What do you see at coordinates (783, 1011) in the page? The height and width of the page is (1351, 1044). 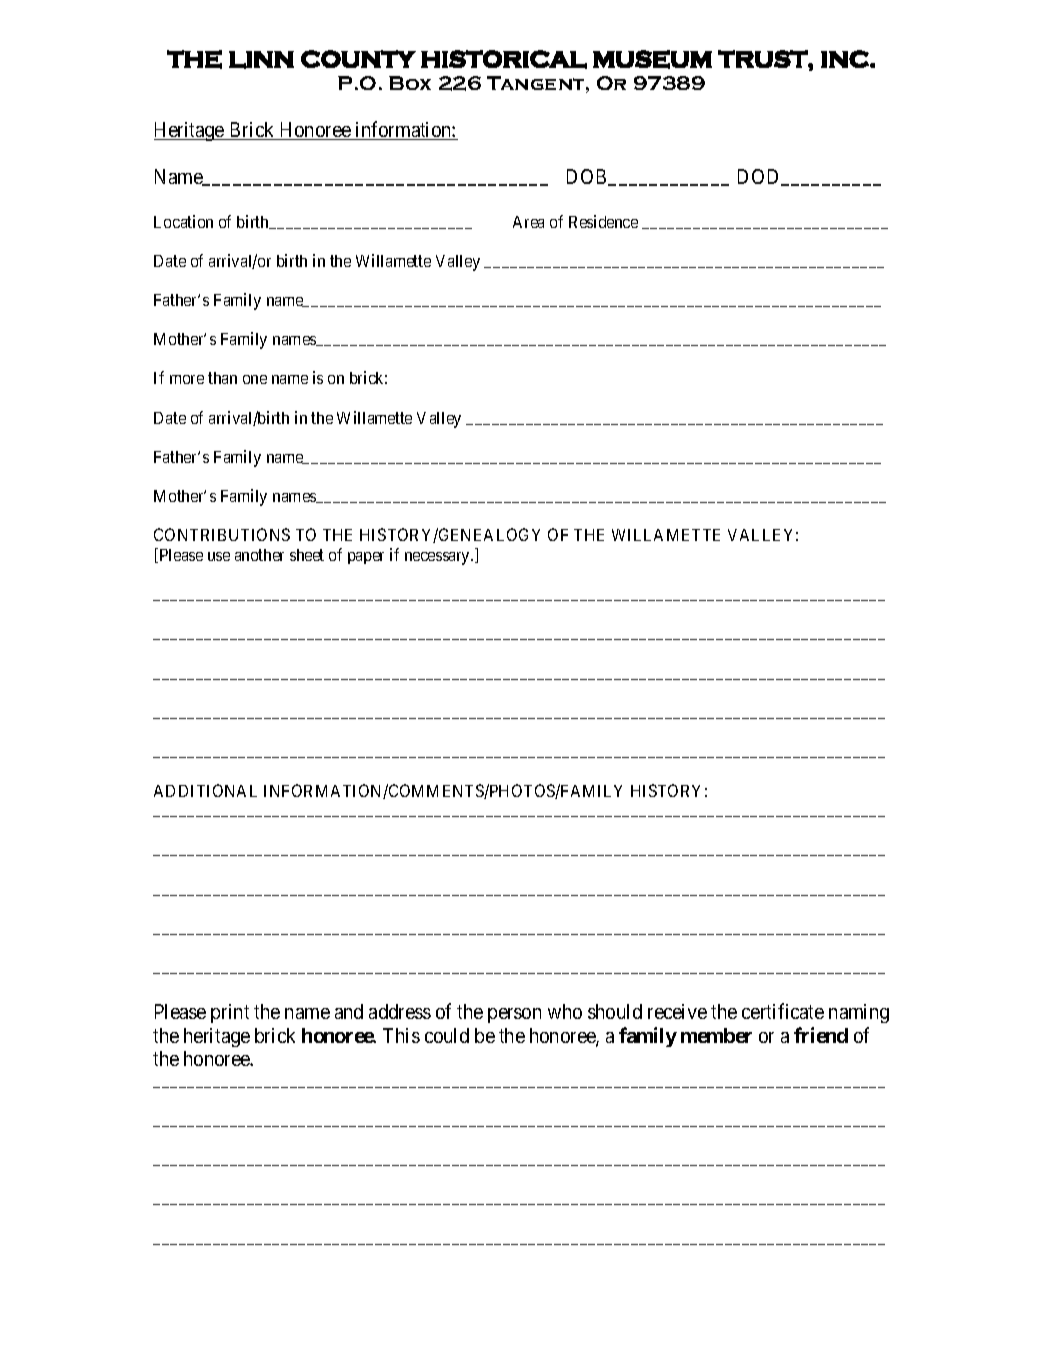 I see `certificate` at bounding box center [783, 1011].
